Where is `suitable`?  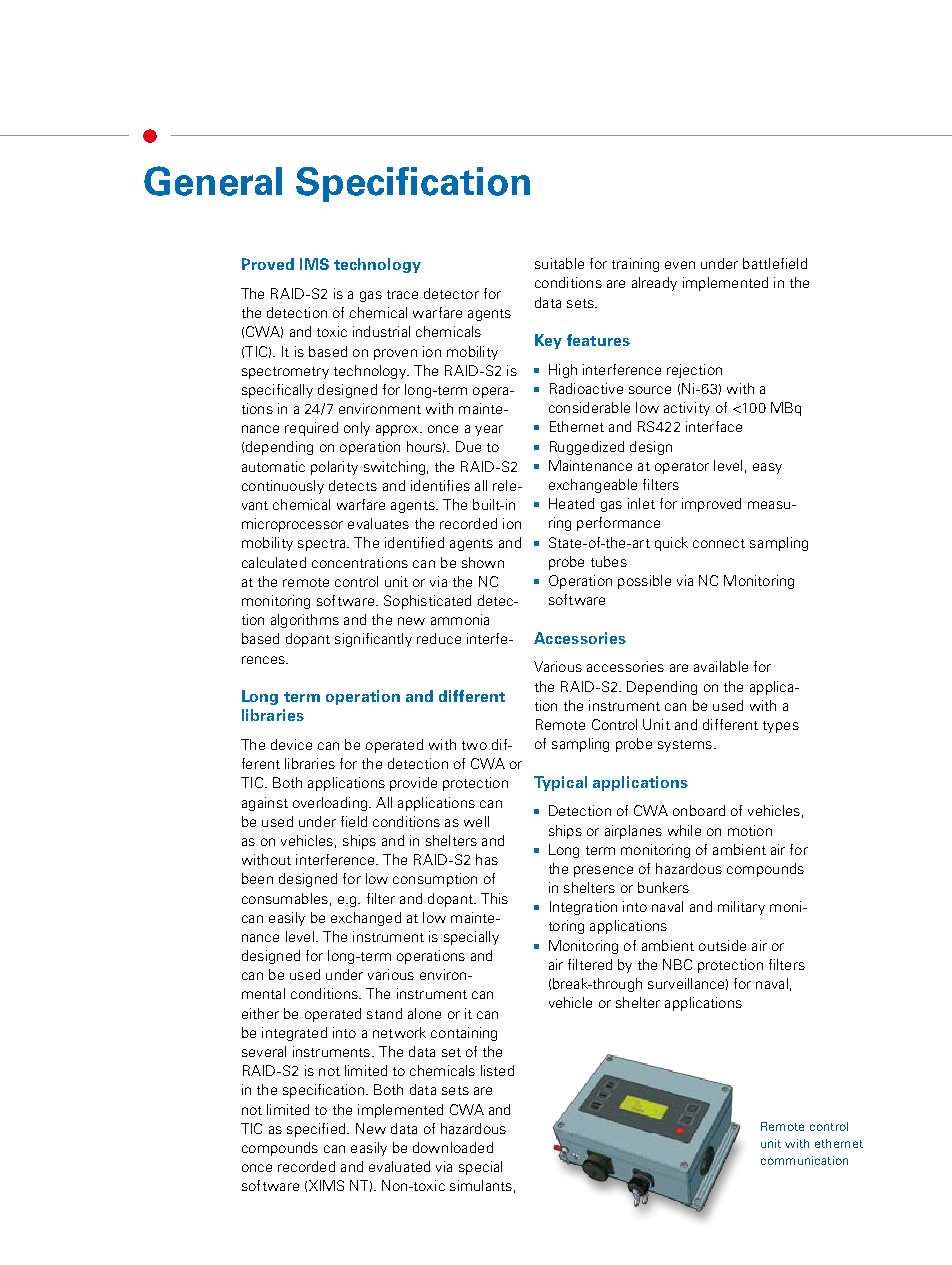 suitable is located at coordinates (559, 263).
